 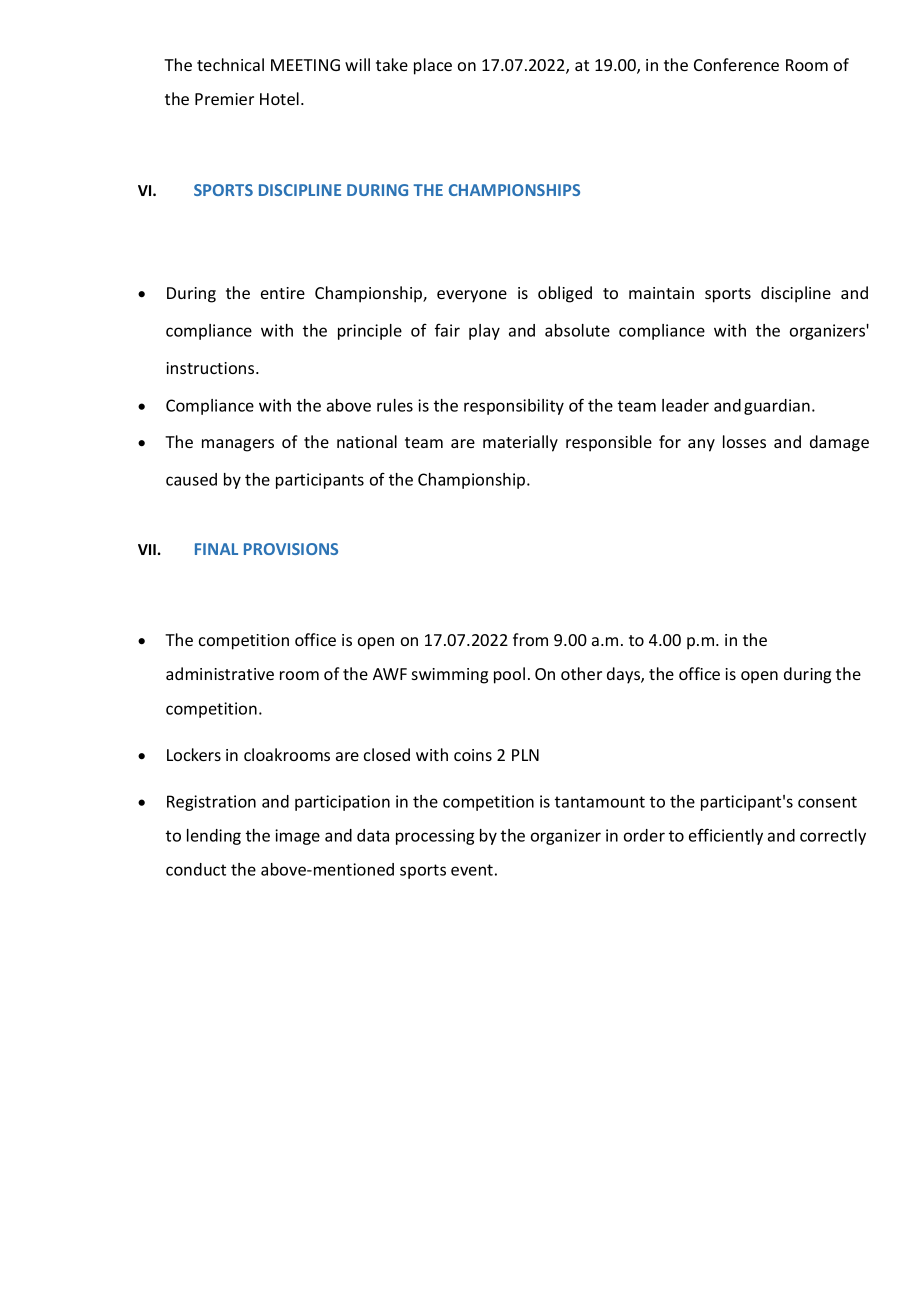 I want to click on Premier, so click(x=224, y=99).
